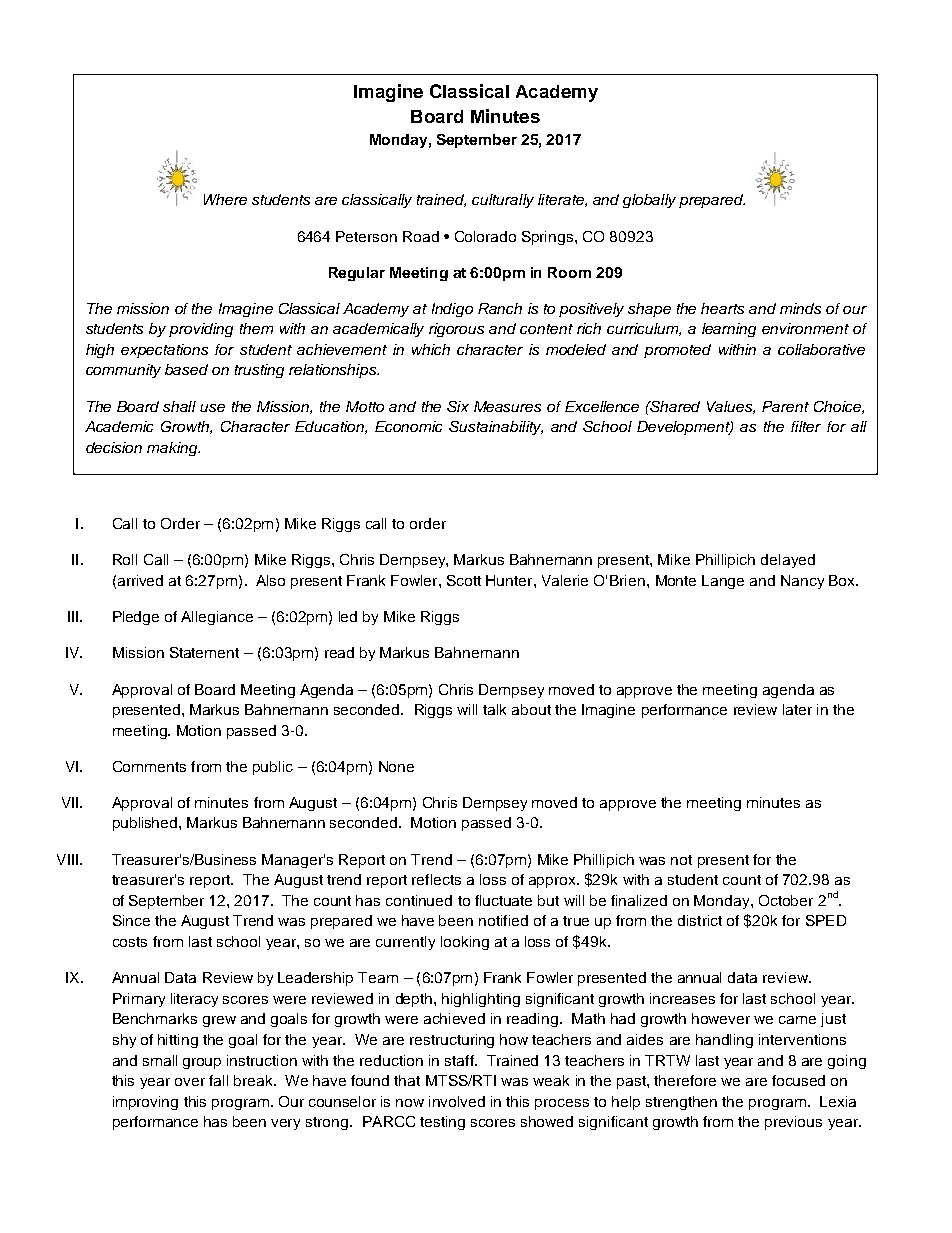 This screenshot has width=952, height=1233. I want to click on Colorado, so click(485, 236).
